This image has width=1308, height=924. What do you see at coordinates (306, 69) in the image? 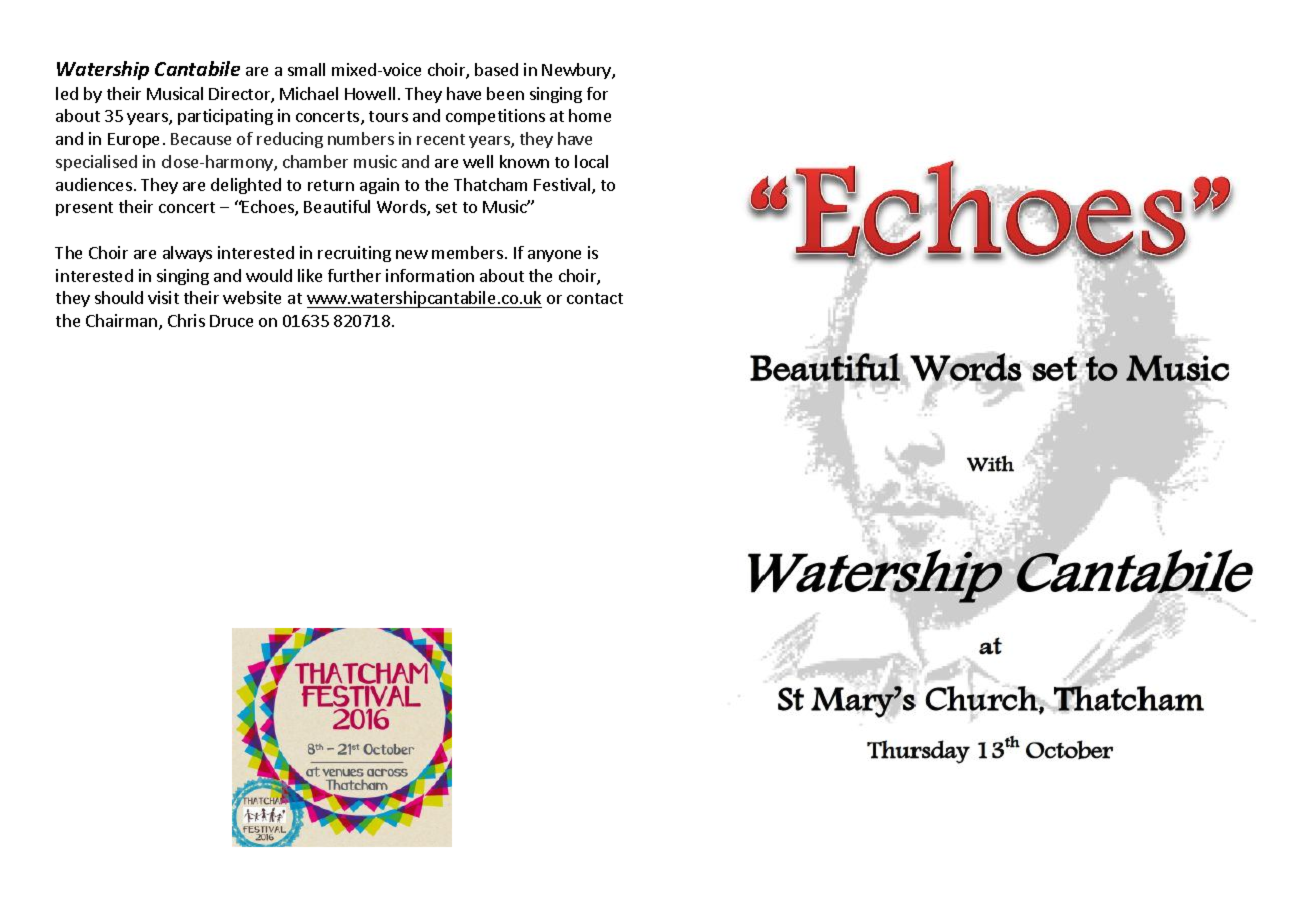
I see `small` at bounding box center [306, 69].
